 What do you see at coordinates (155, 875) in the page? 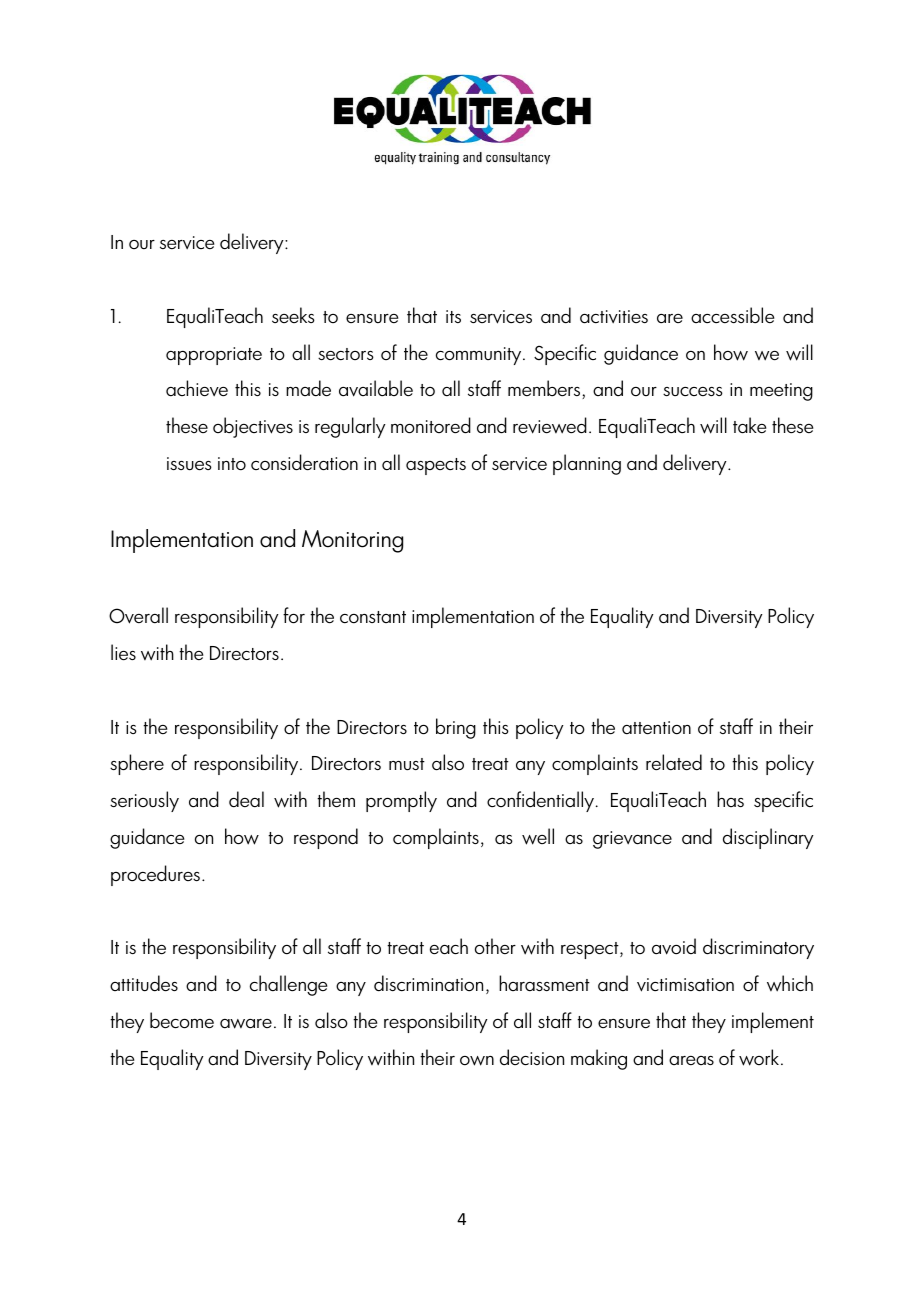
I see `procedures` at bounding box center [155, 875].
